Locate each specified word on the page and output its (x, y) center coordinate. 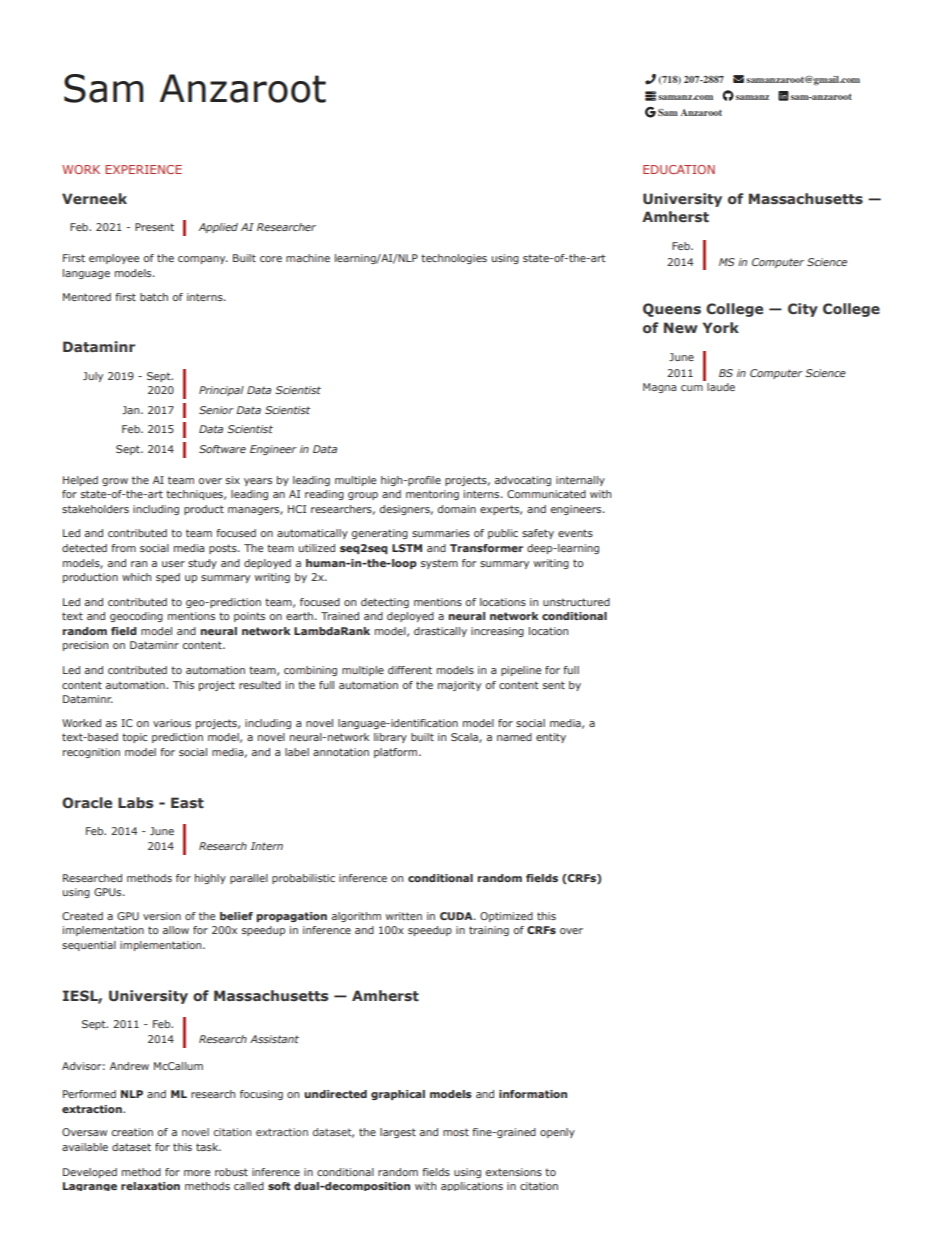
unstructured (576, 602)
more (197, 1173)
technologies (454, 259)
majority (459, 686)
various (172, 723)
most (456, 1132)
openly (557, 1133)
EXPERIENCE (143, 169)
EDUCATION (679, 169)
